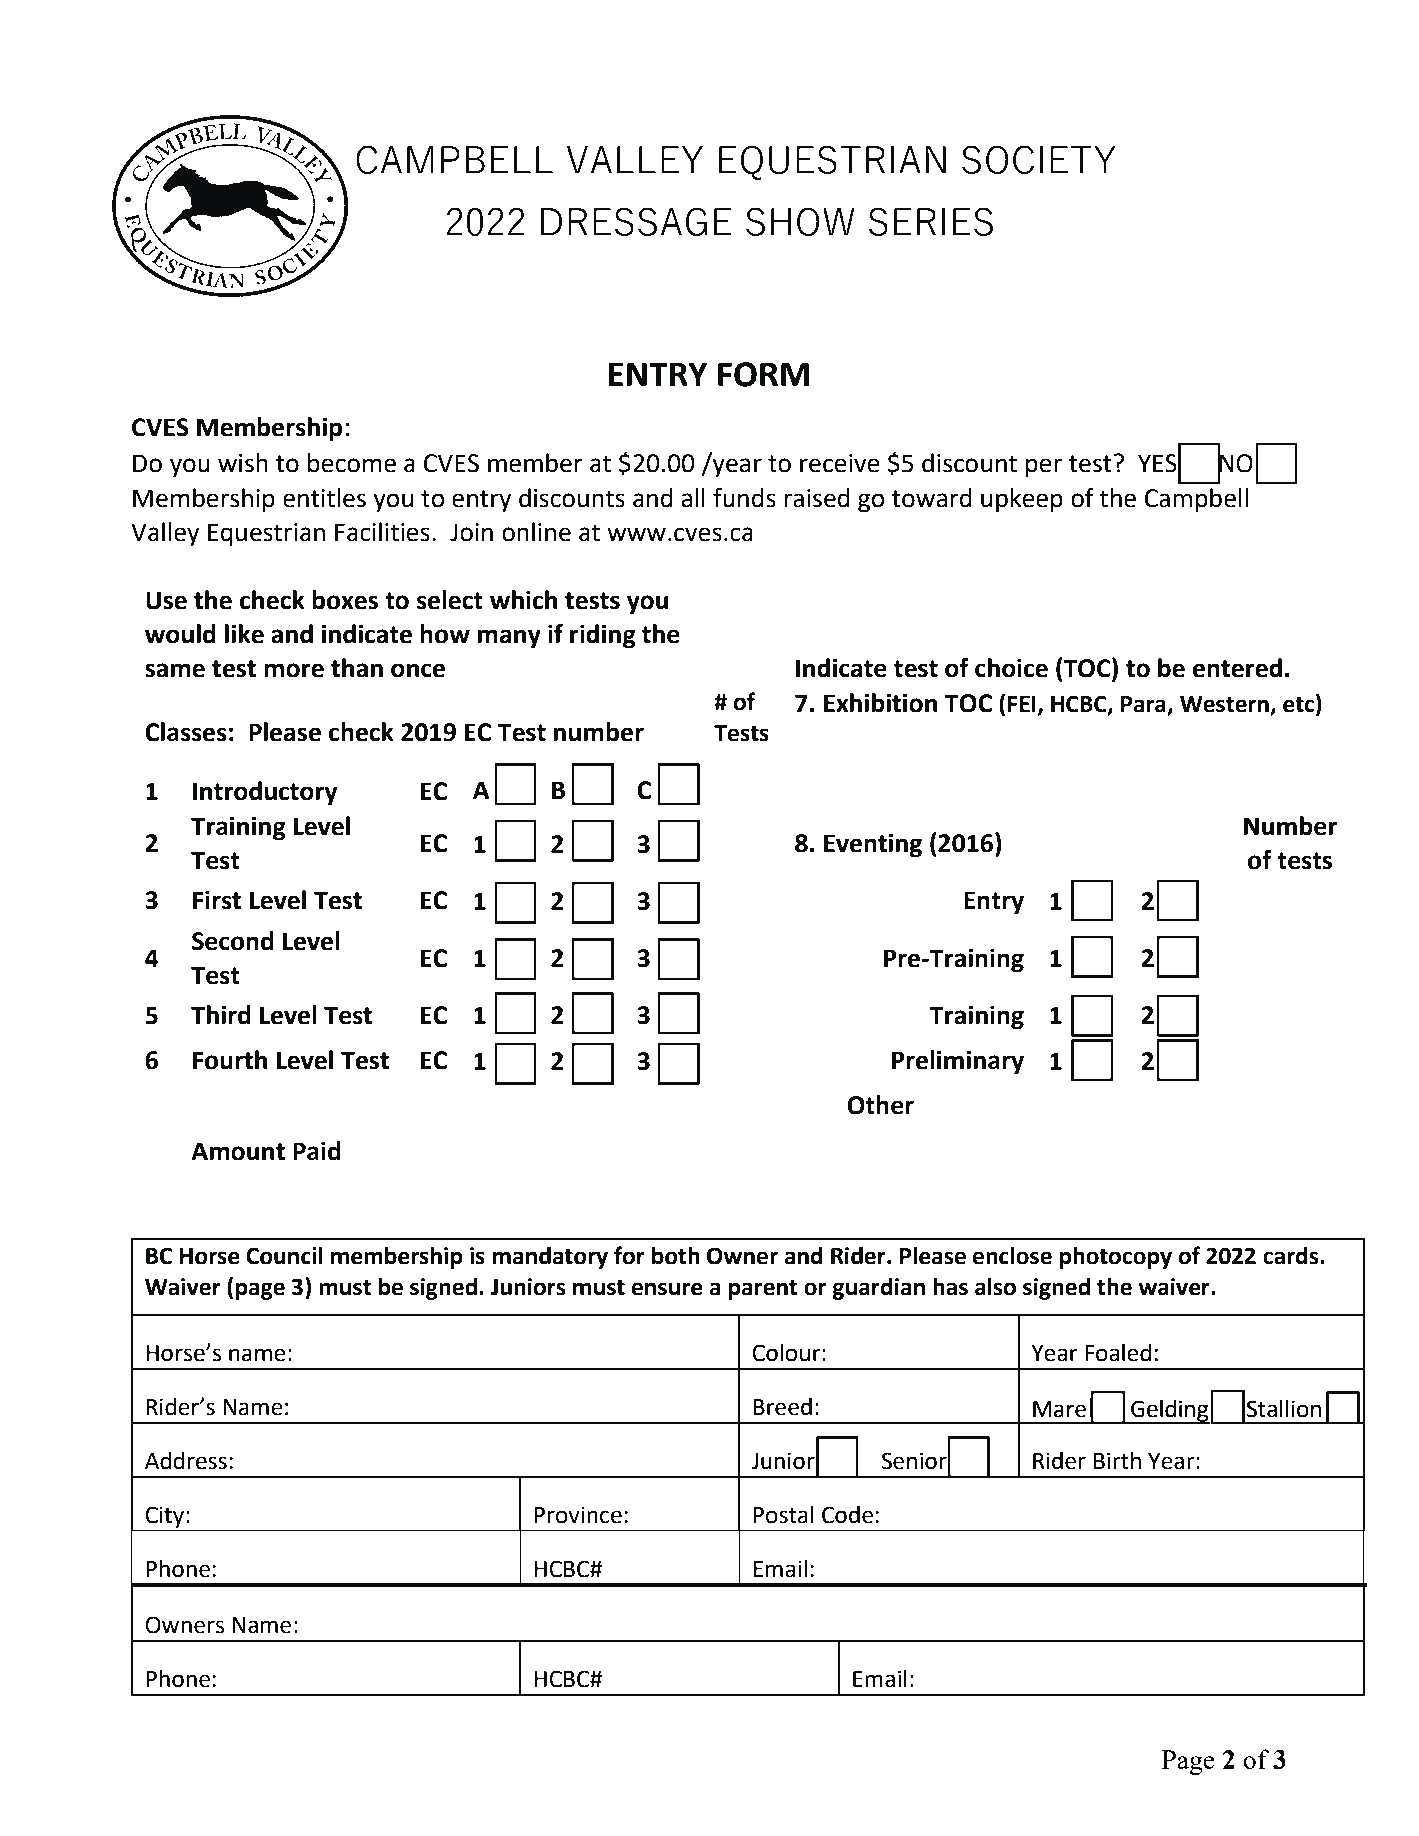 The width and height of the document is (1419, 1836). Describe the element at coordinates (186, 1461) in the document. I see `Address` at that location.
